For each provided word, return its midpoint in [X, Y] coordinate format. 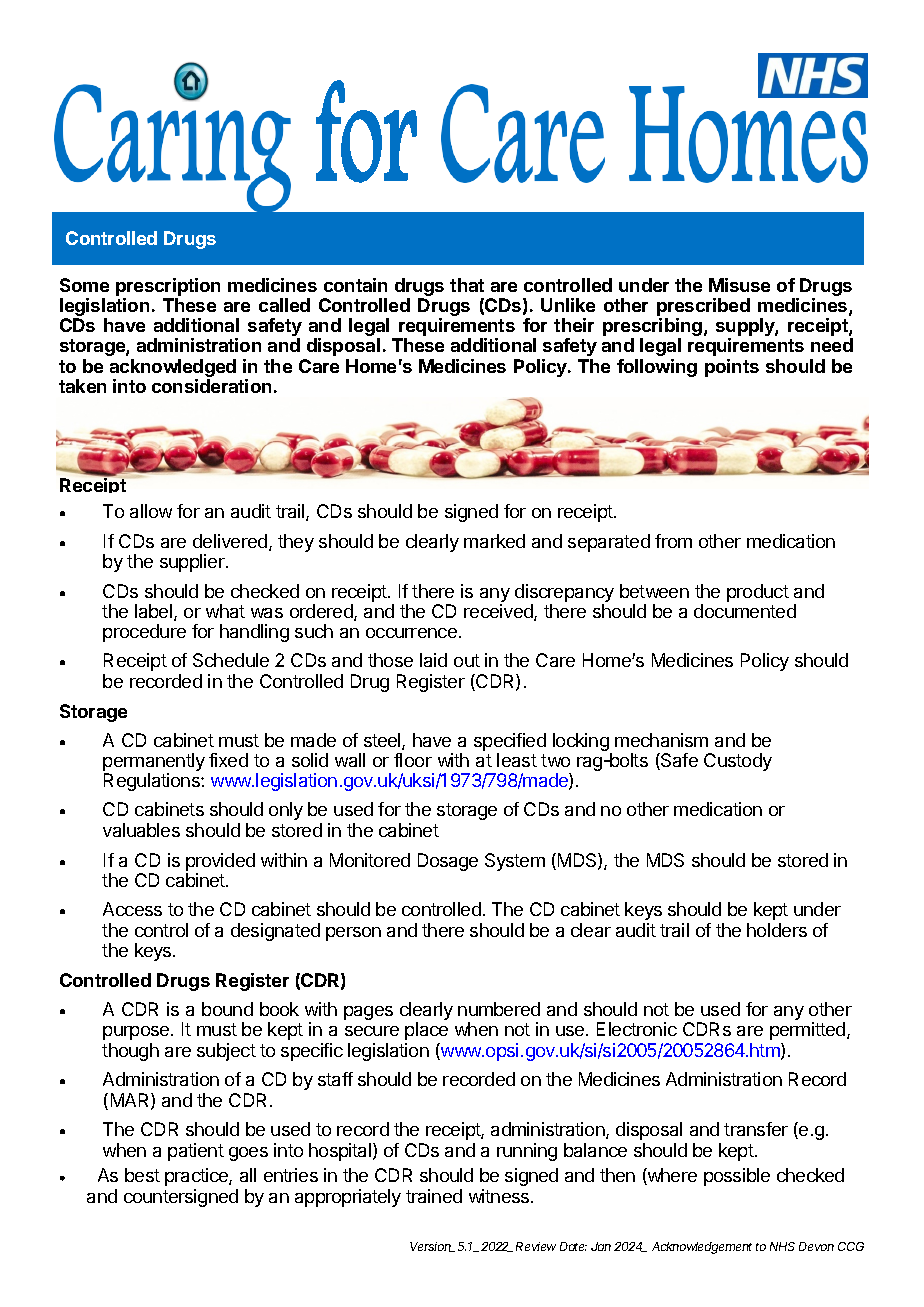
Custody [738, 762]
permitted [809, 1031]
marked [494, 541]
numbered [499, 1009]
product [758, 593]
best [142, 1175]
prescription [168, 287]
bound [227, 1009]
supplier [193, 563]
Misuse [739, 285]
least [517, 760]
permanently [154, 763]
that [467, 285]
